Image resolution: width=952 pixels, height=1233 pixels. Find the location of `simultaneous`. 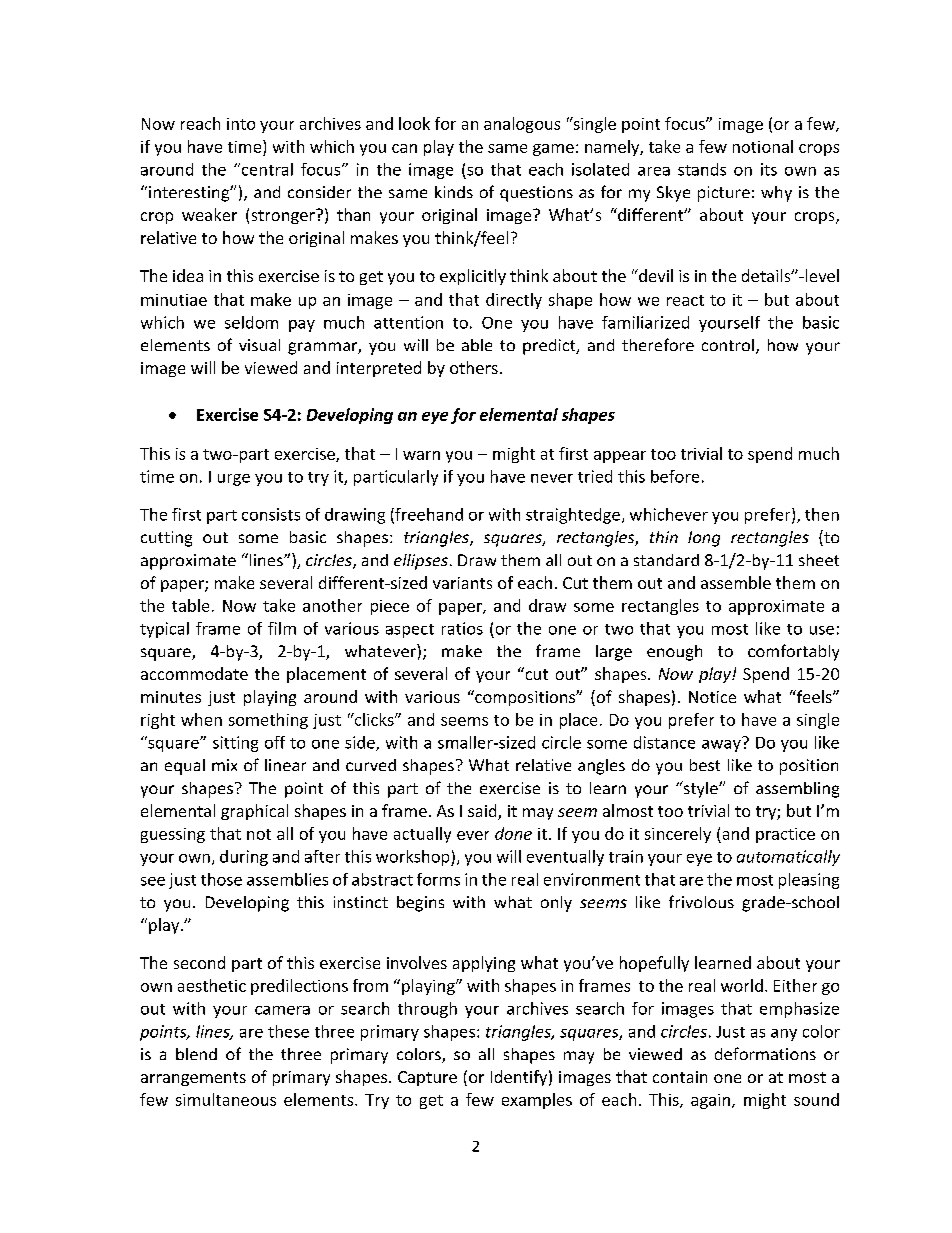

simultaneous is located at coordinates (226, 1099).
